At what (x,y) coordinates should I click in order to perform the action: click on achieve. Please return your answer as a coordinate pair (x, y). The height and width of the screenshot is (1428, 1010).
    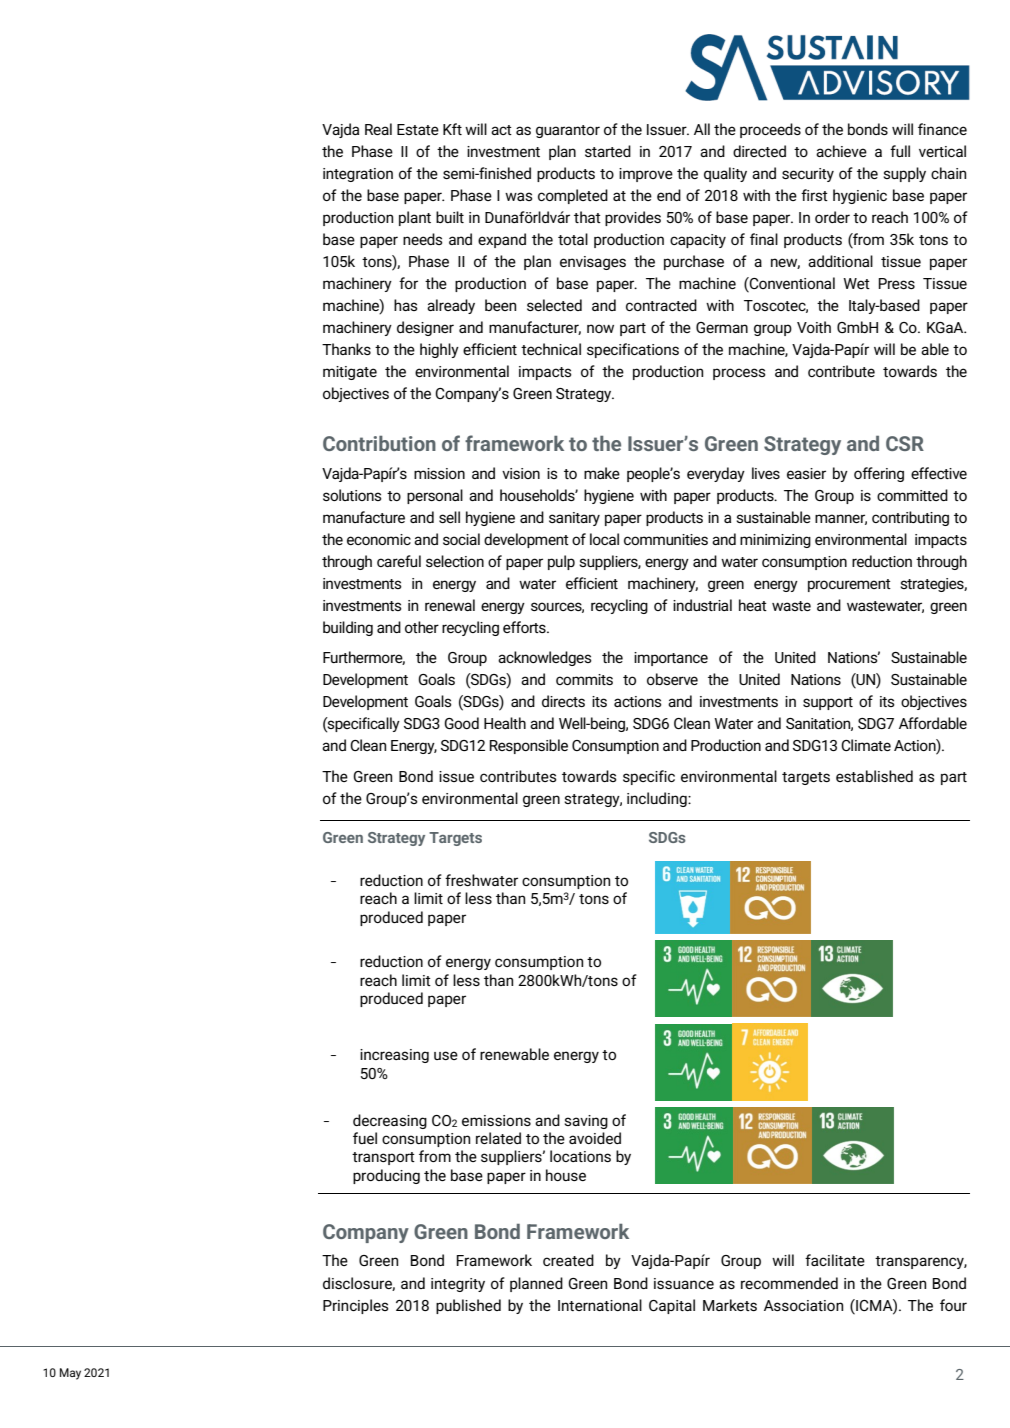
    Looking at the image, I should click on (841, 151).
